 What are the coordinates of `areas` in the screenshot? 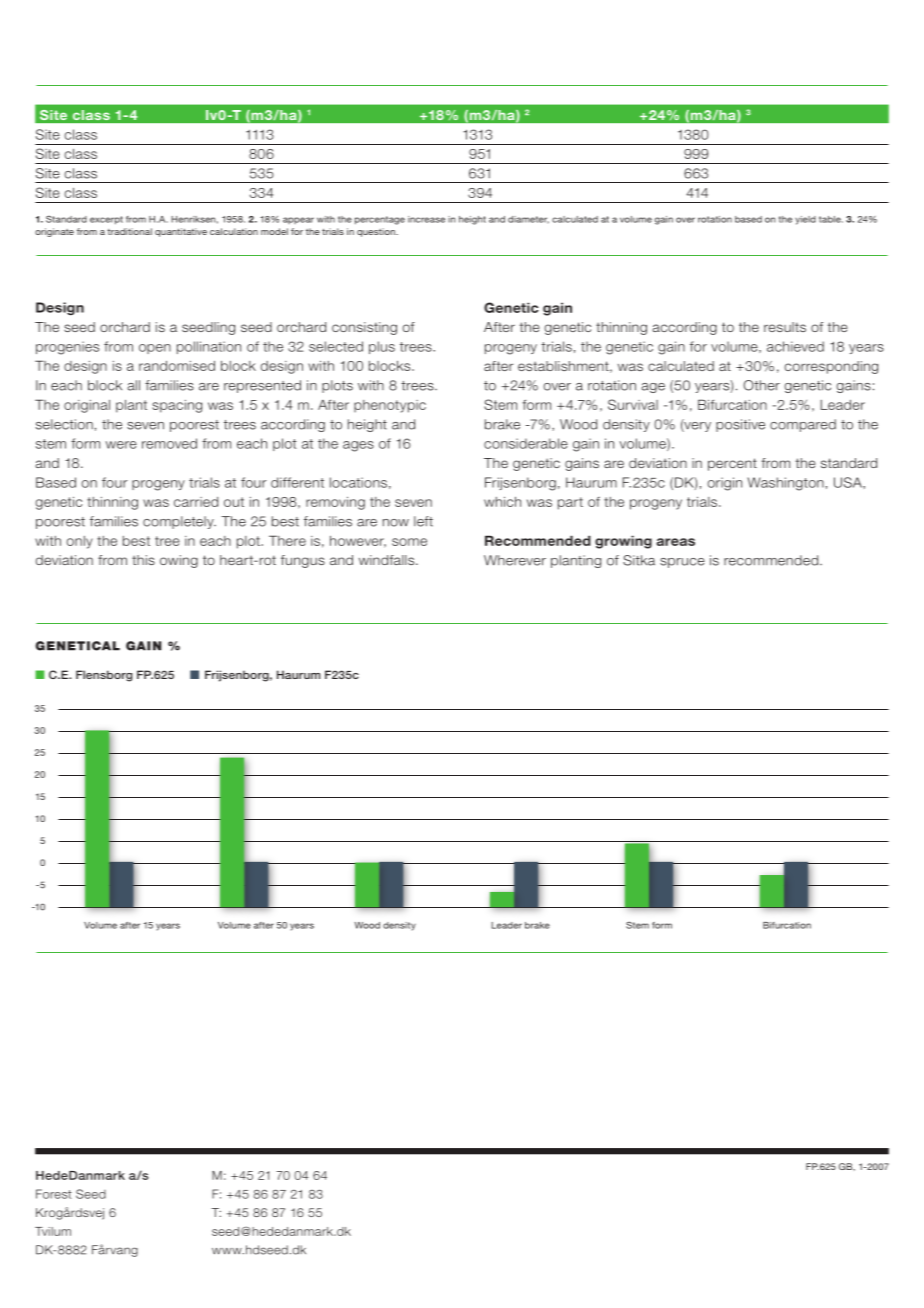 It's located at (675, 542).
